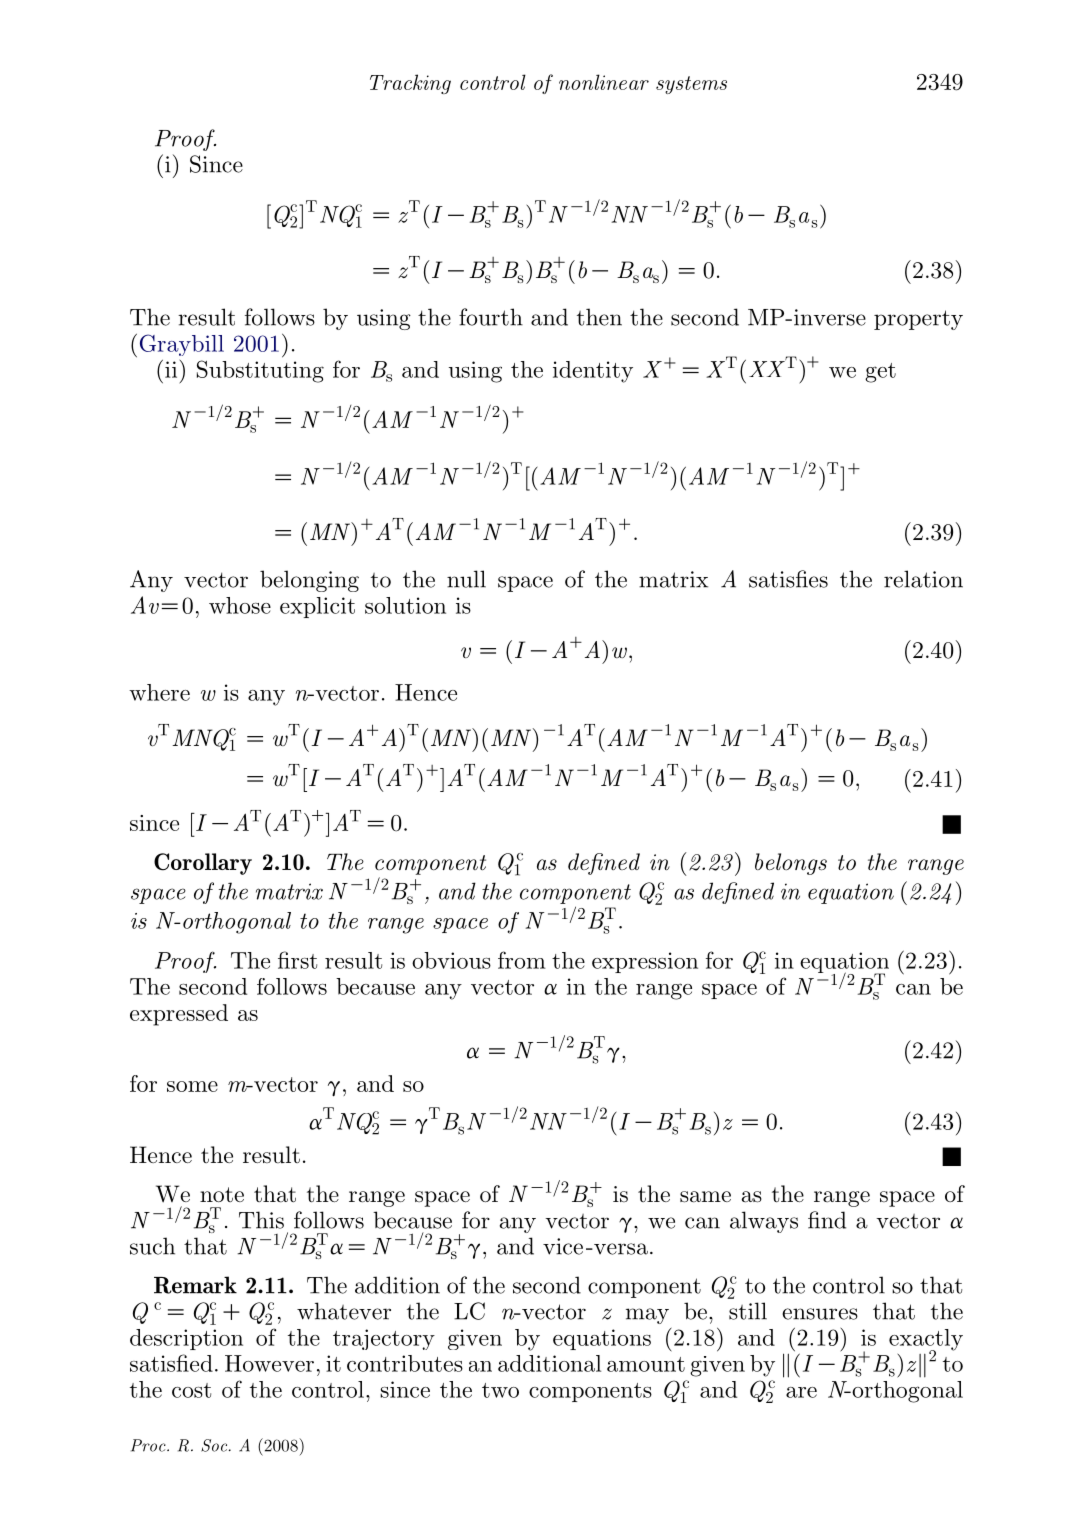 Image resolution: width=1075 pixels, height=1526 pixels. I want to click on nonlinear, so click(604, 82).
